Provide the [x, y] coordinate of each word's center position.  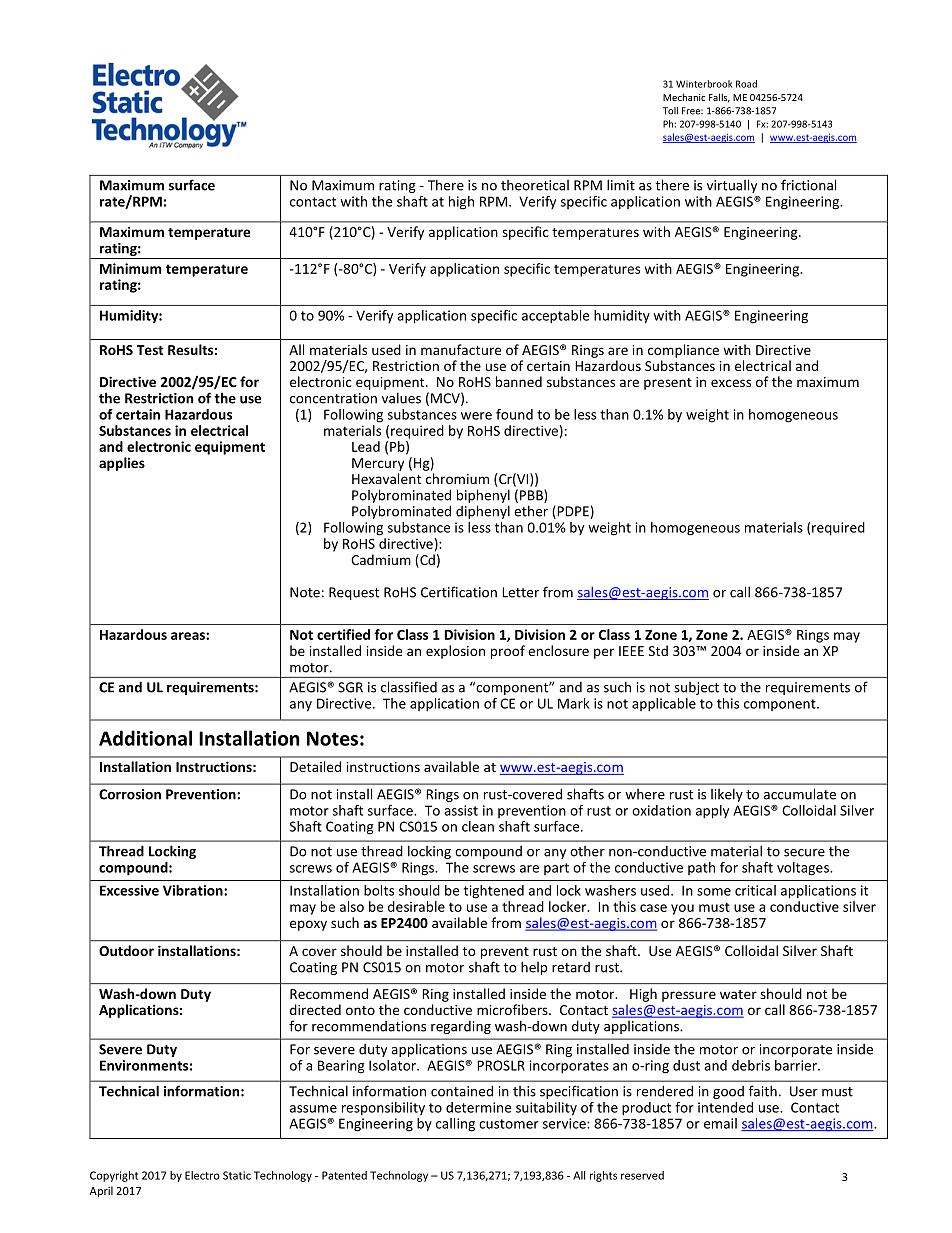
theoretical [535, 185]
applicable [664, 705]
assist [461, 810]
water [738, 994]
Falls [719, 98]
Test [150, 350]
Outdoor [126, 950]
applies [122, 464]
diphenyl [483, 512]
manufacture [461, 349]
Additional [145, 738]
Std [658, 650]
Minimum [130, 268]
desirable [416, 906]
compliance [683, 351]
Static [237, 1175]
